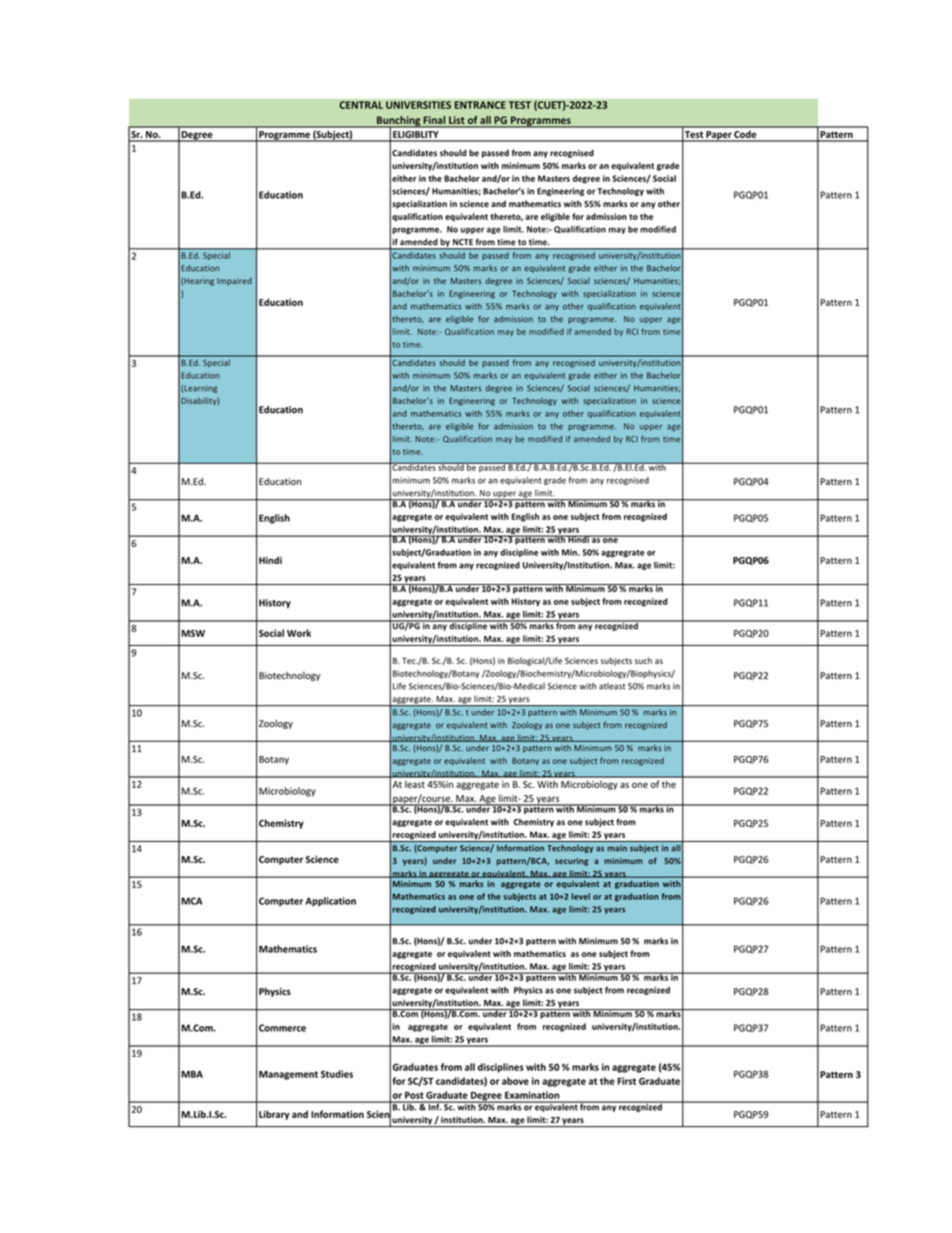  I want to click on Impaired, so click(234, 282).
